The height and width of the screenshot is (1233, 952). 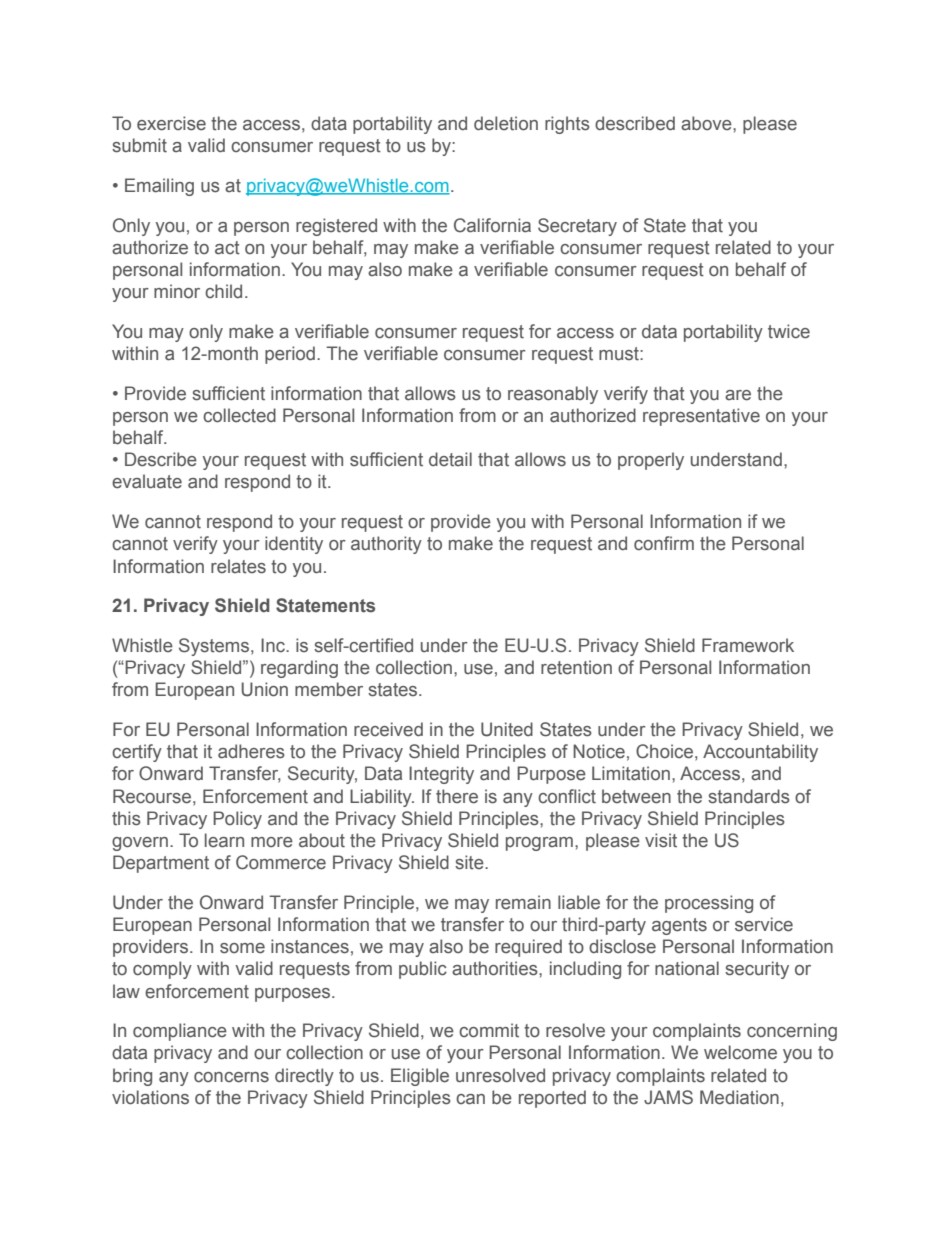 I want to click on Department, so click(x=161, y=864).
